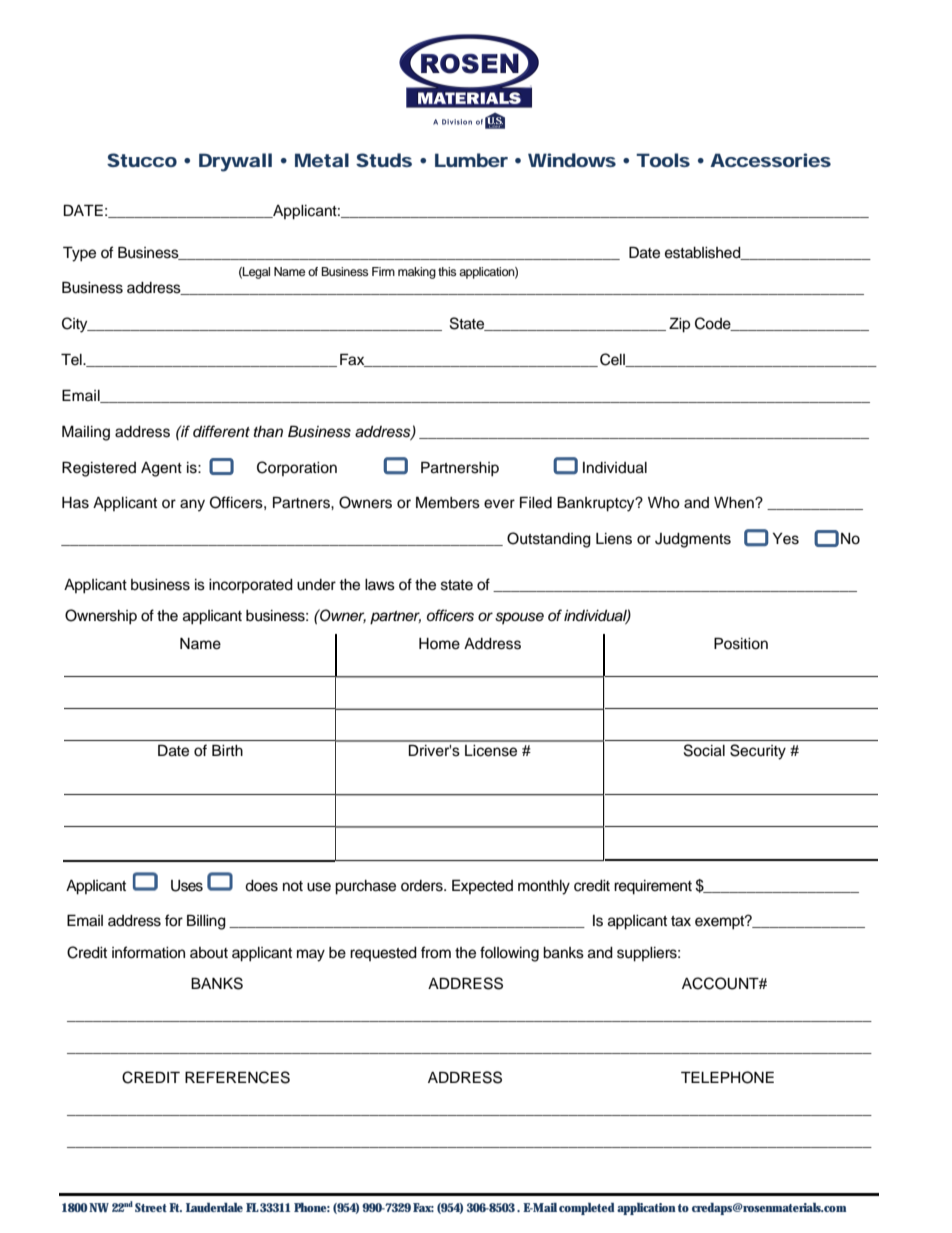  What do you see at coordinates (735, 503) in the document?
I see `When` at bounding box center [735, 503].
